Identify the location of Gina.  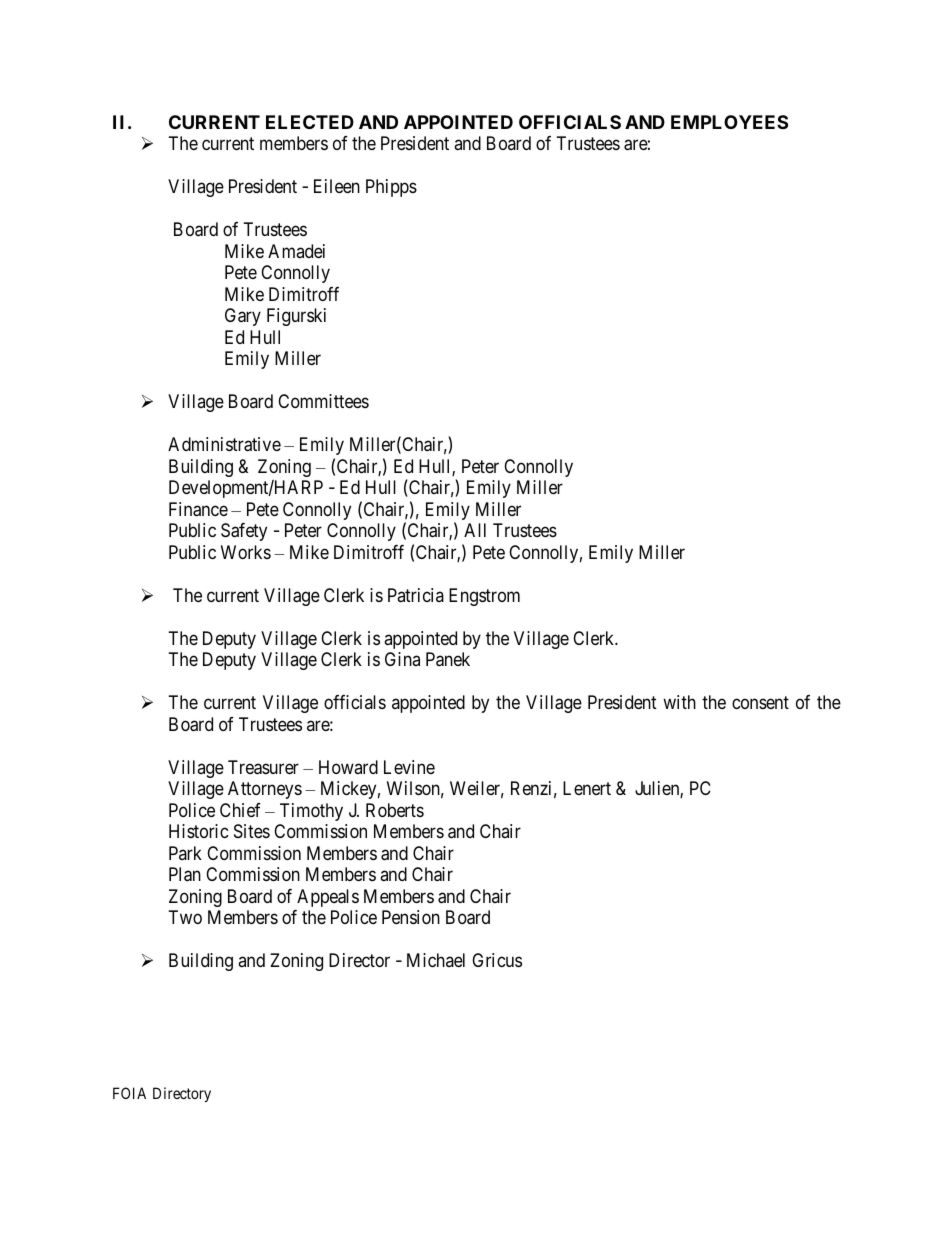
(402, 659).
